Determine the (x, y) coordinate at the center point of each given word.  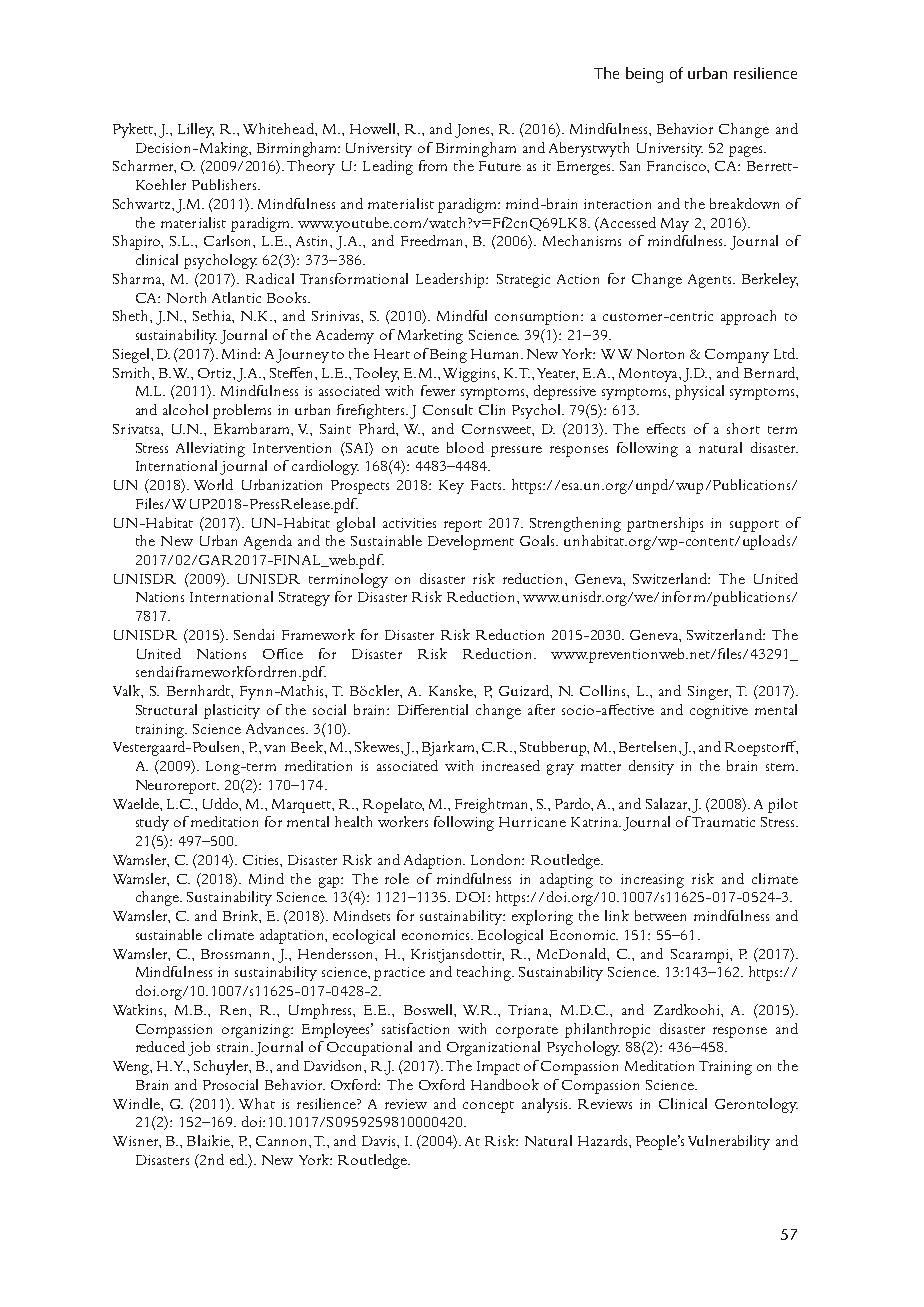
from (433, 165)
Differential (433, 709)
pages (747, 151)
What (257, 1103)
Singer (709, 693)
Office (283, 653)
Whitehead (279, 128)
